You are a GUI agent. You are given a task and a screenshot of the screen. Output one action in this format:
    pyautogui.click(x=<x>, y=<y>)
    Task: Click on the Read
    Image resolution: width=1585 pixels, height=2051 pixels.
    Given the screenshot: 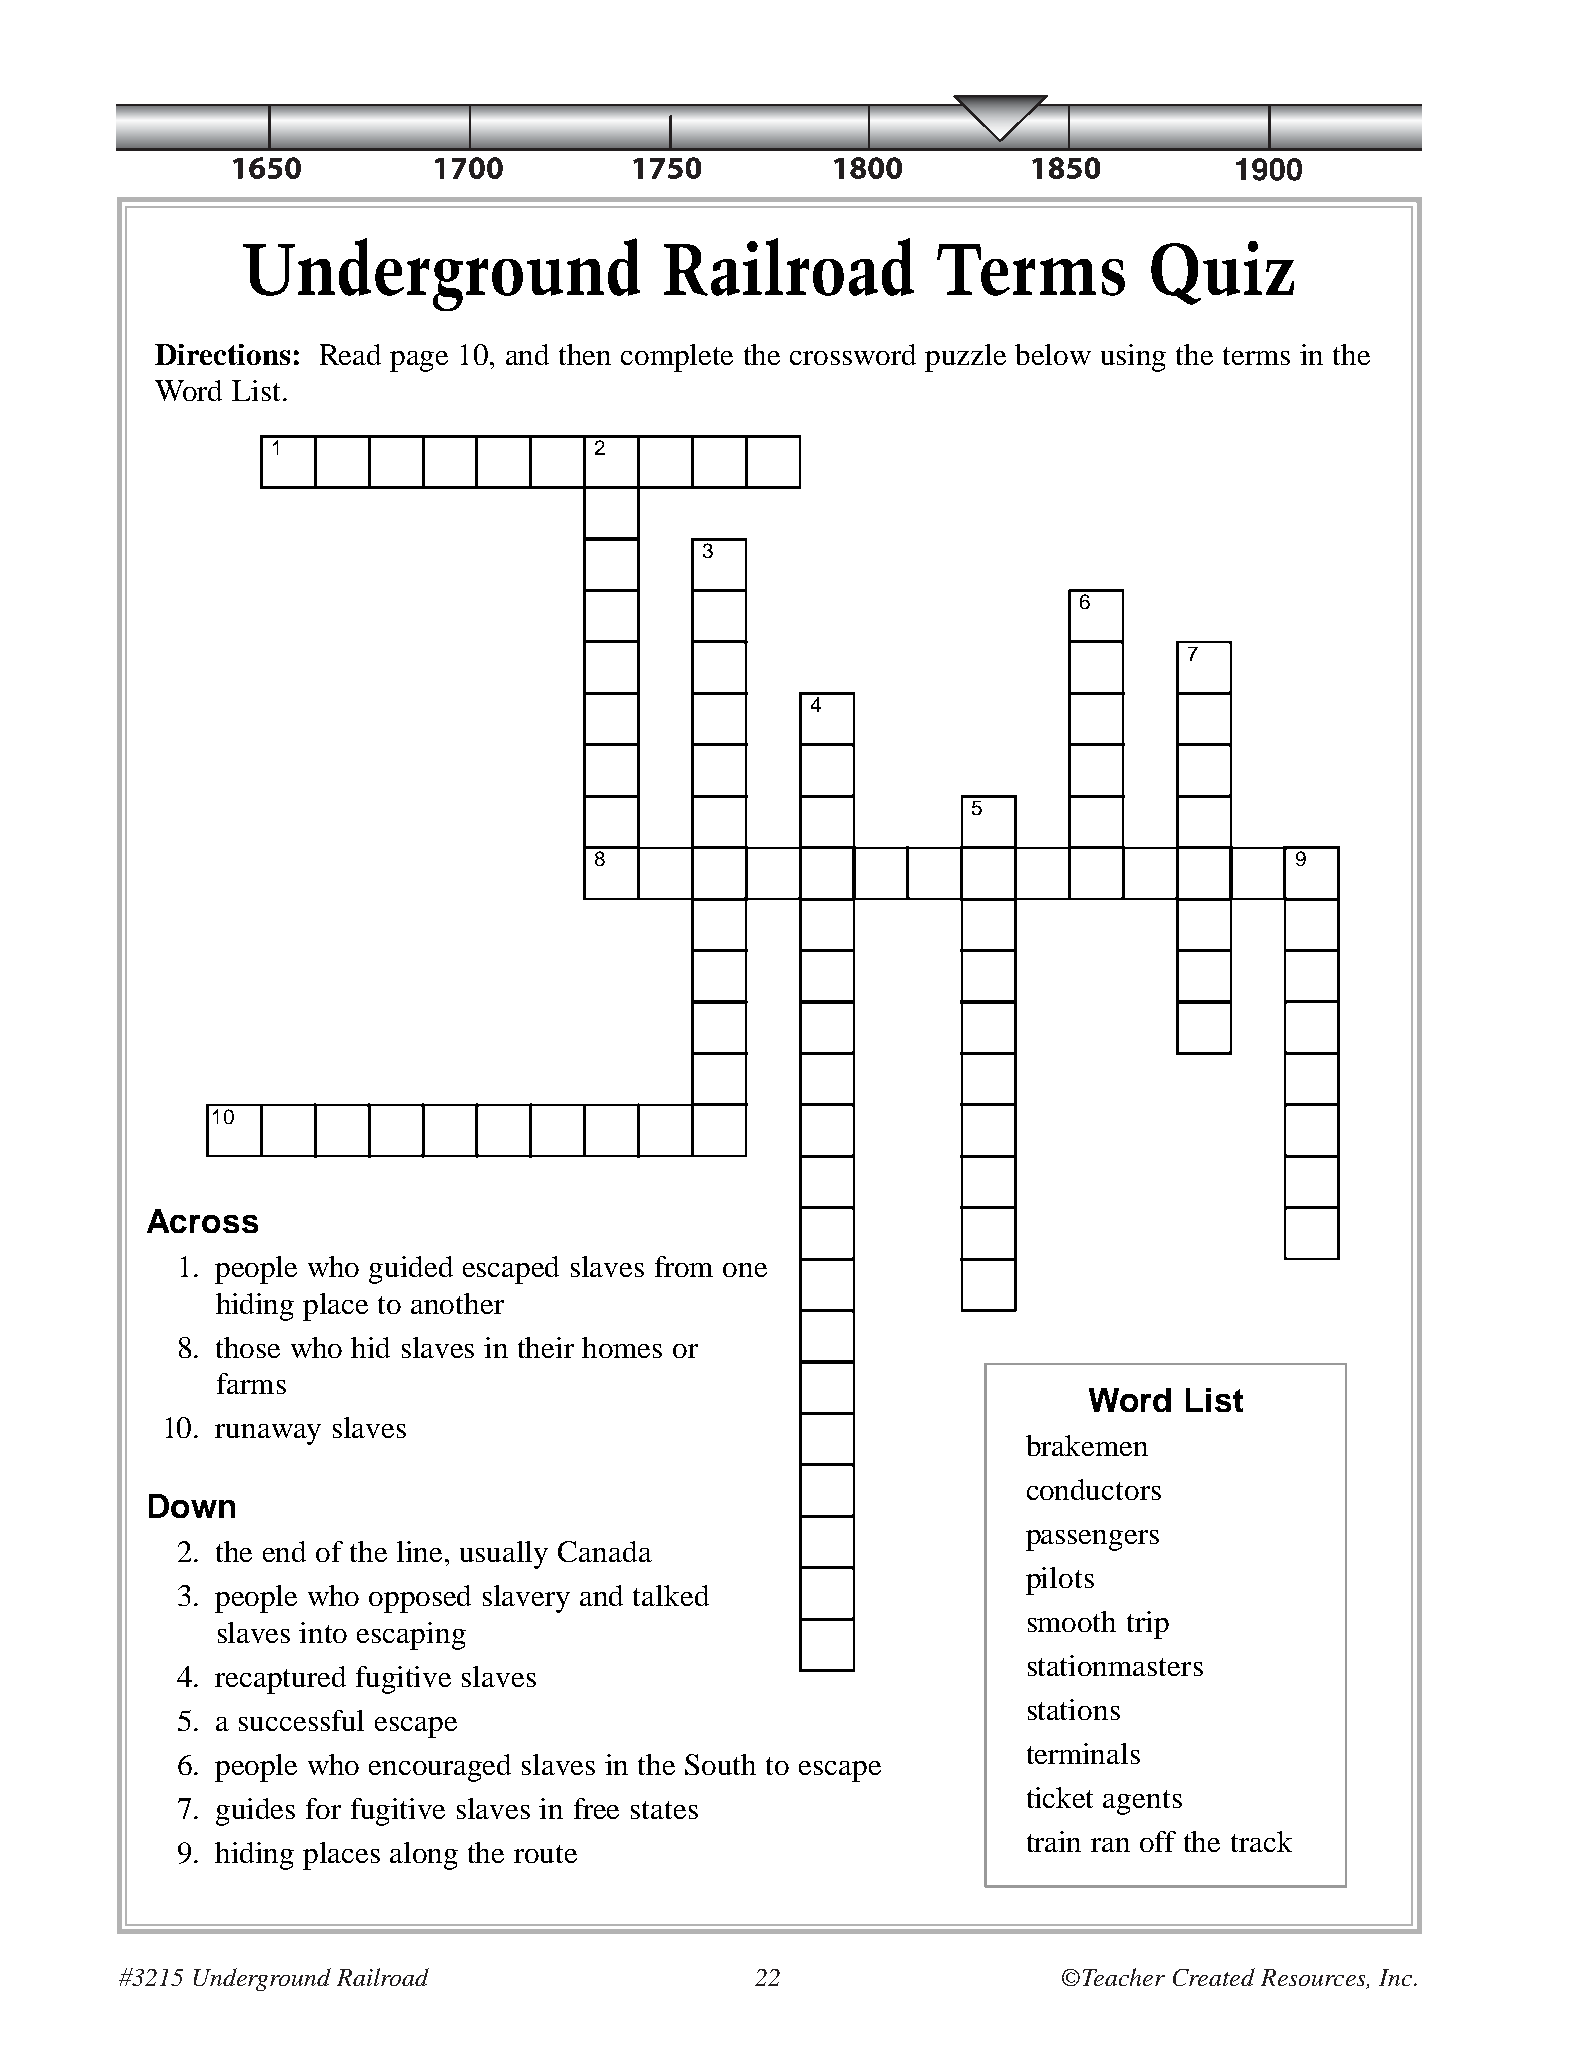 What is the action you would take?
    pyautogui.click(x=350, y=354)
